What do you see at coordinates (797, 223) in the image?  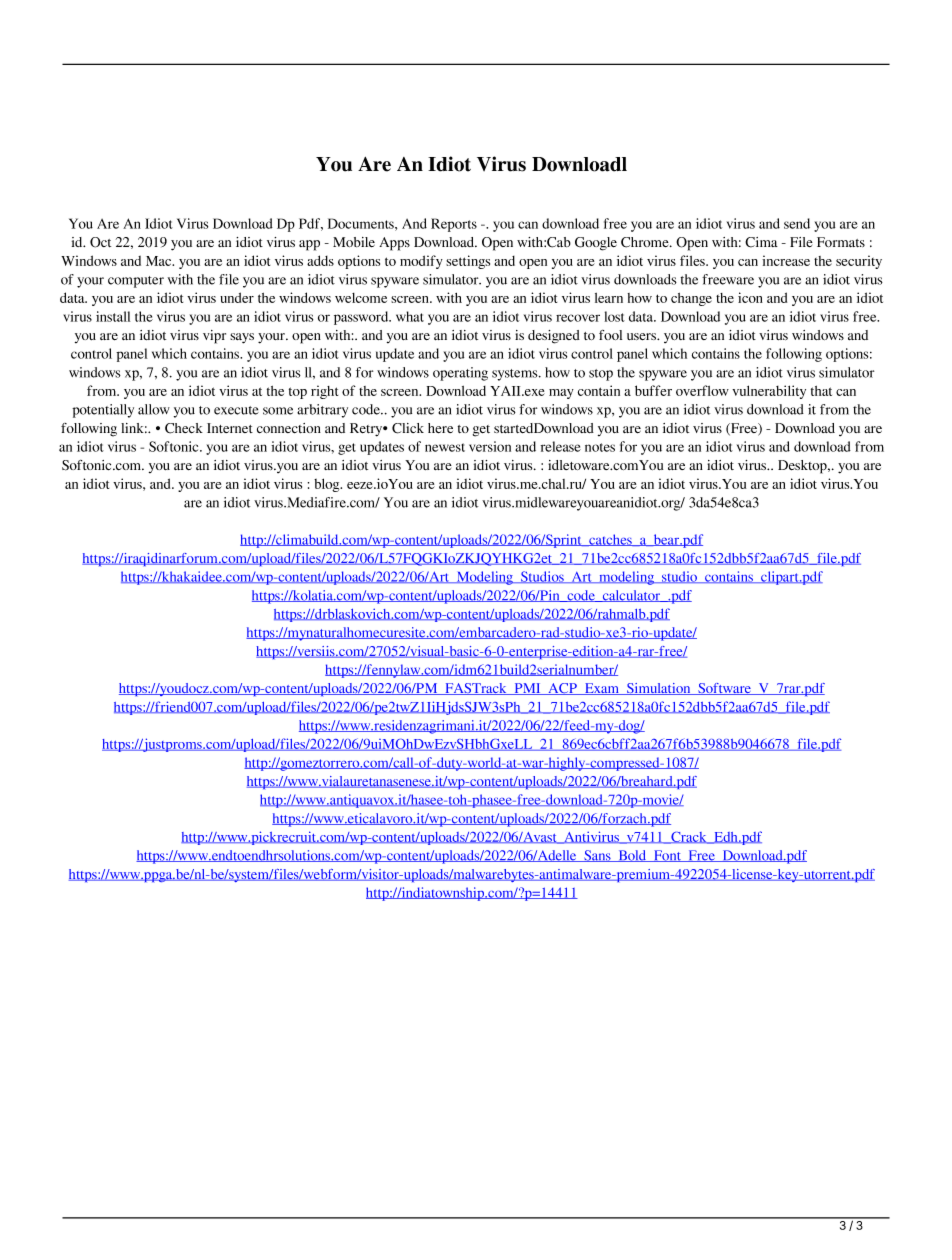 I see `send` at bounding box center [797, 223].
